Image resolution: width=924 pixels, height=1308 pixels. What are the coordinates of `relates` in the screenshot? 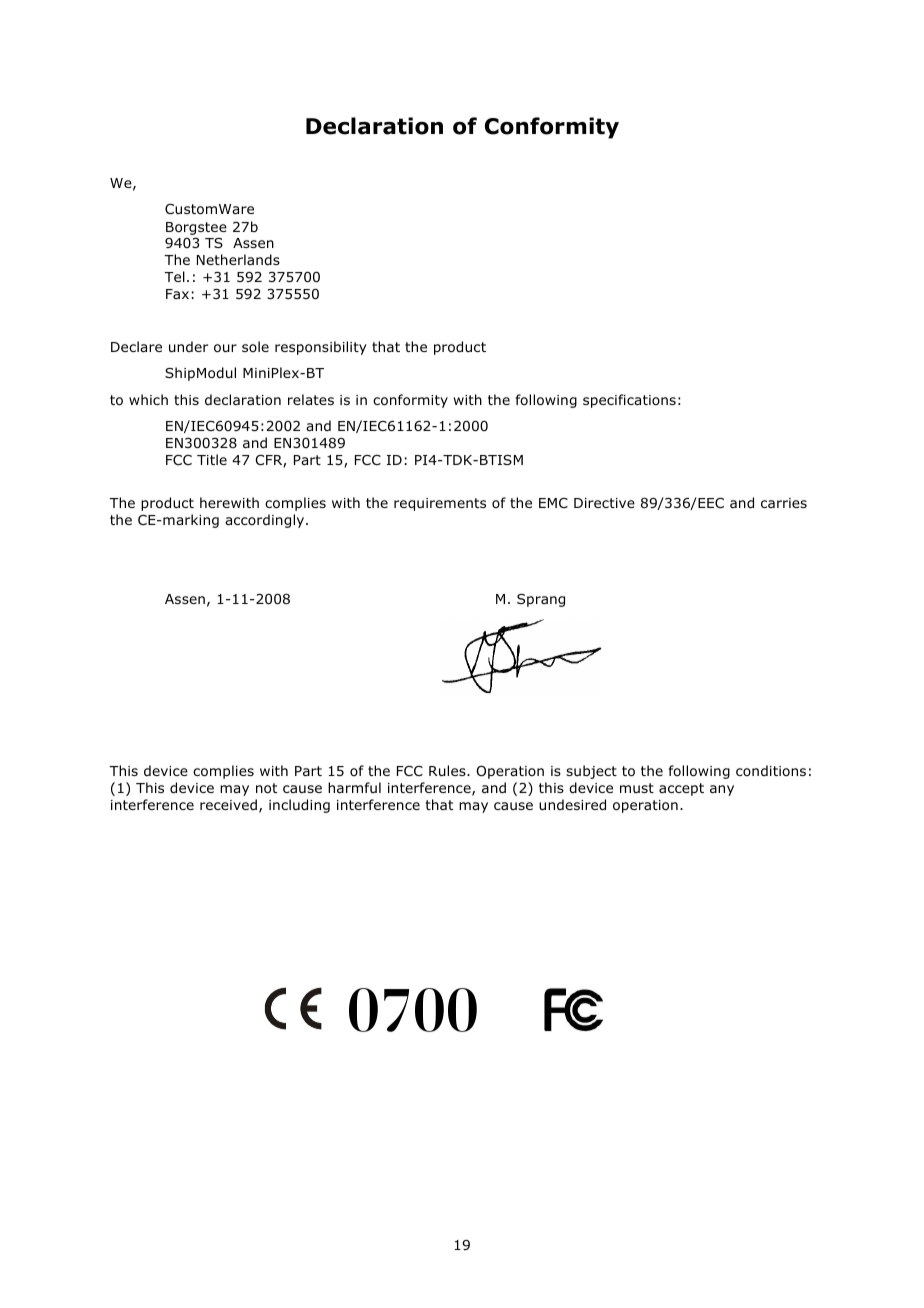 It's located at (311, 399).
